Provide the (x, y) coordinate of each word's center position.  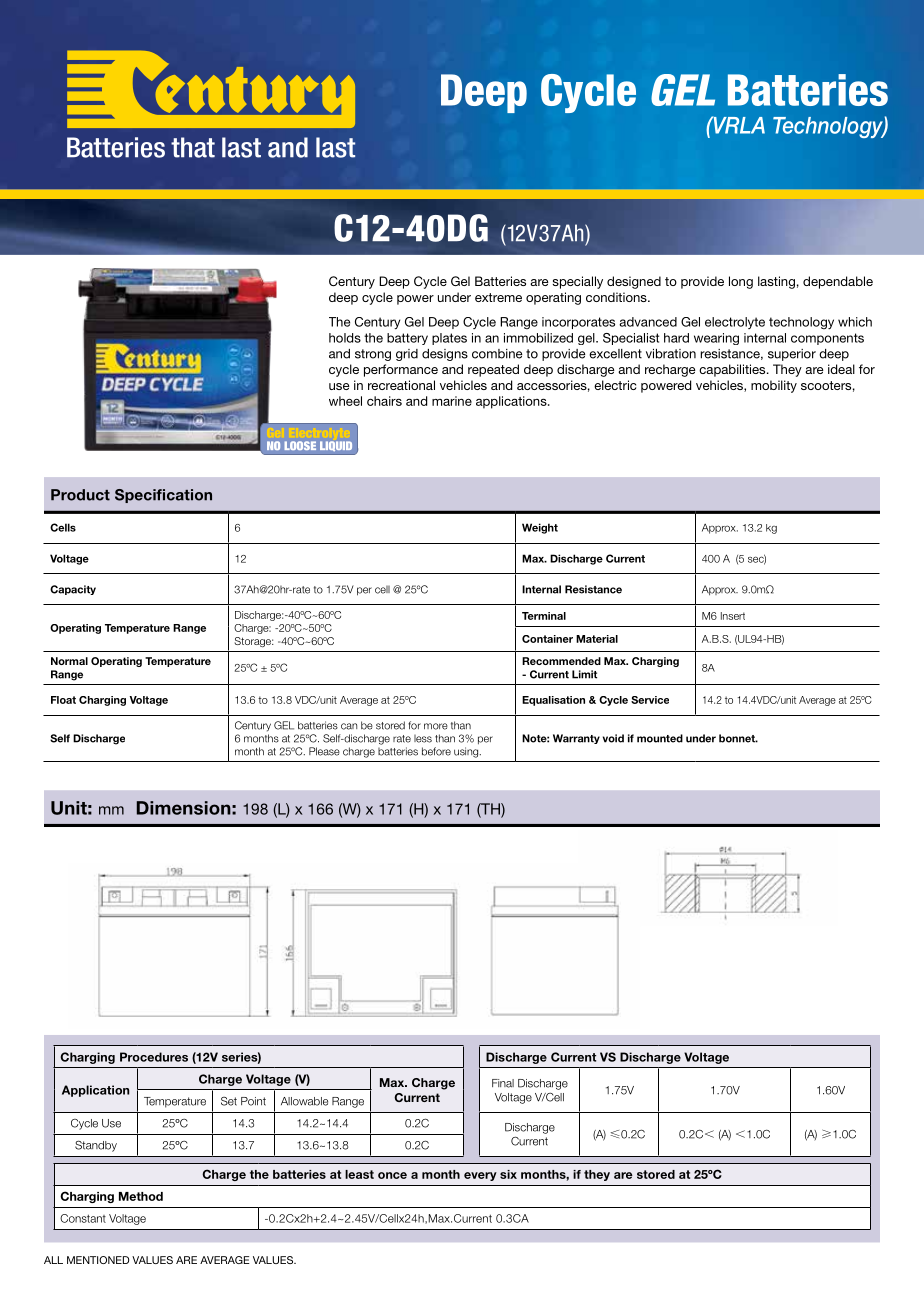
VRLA (738, 125)
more (436, 726)
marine (452, 401)
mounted (660, 738)
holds (345, 338)
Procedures (154, 1057)
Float (63, 700)
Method (141, 1196)
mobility (774, 386)
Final (503, 1083)
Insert (733, 616)
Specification (163, 496)
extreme (498, 297)
